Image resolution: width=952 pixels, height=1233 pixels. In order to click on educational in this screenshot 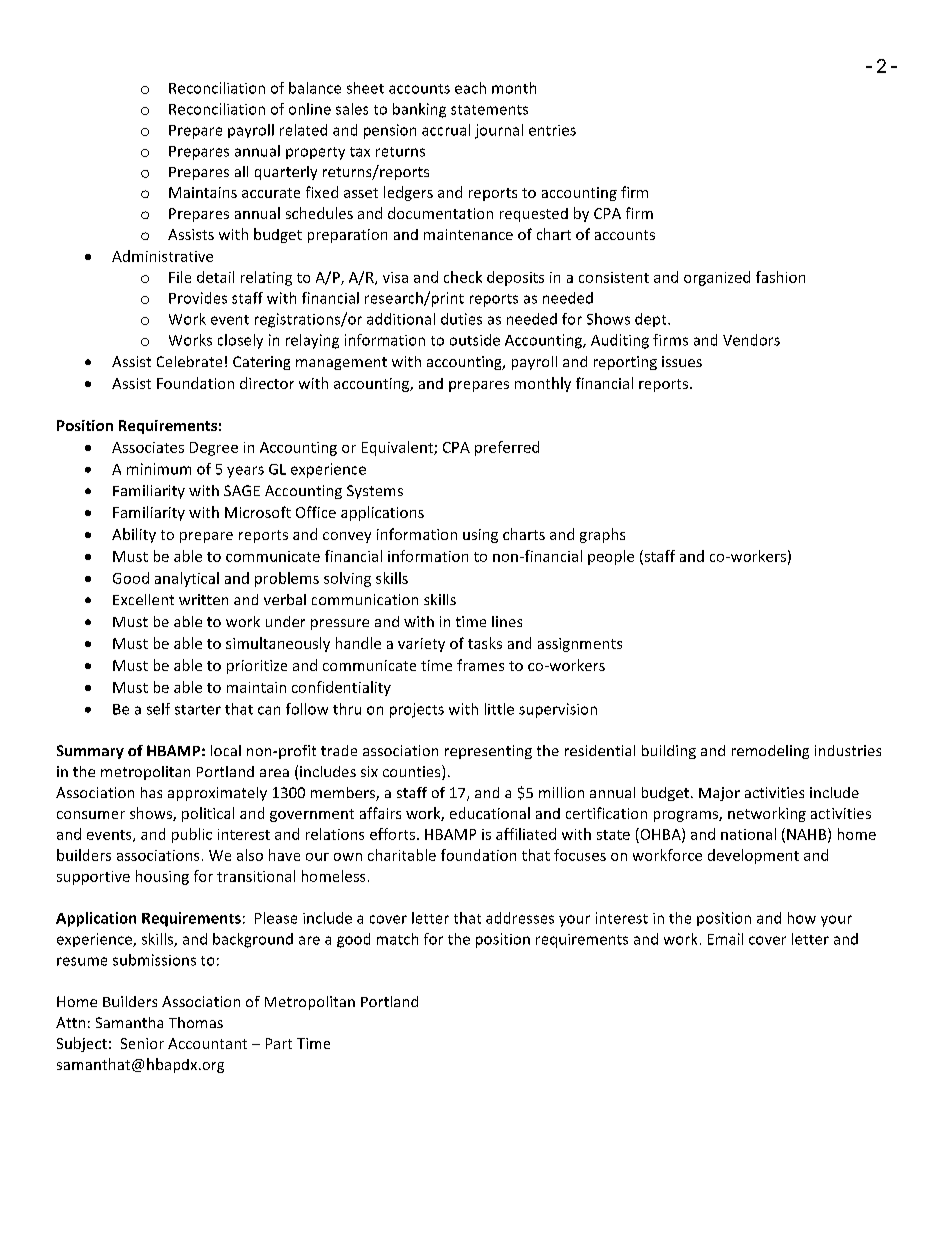, I will do `click(490, 813)`.
